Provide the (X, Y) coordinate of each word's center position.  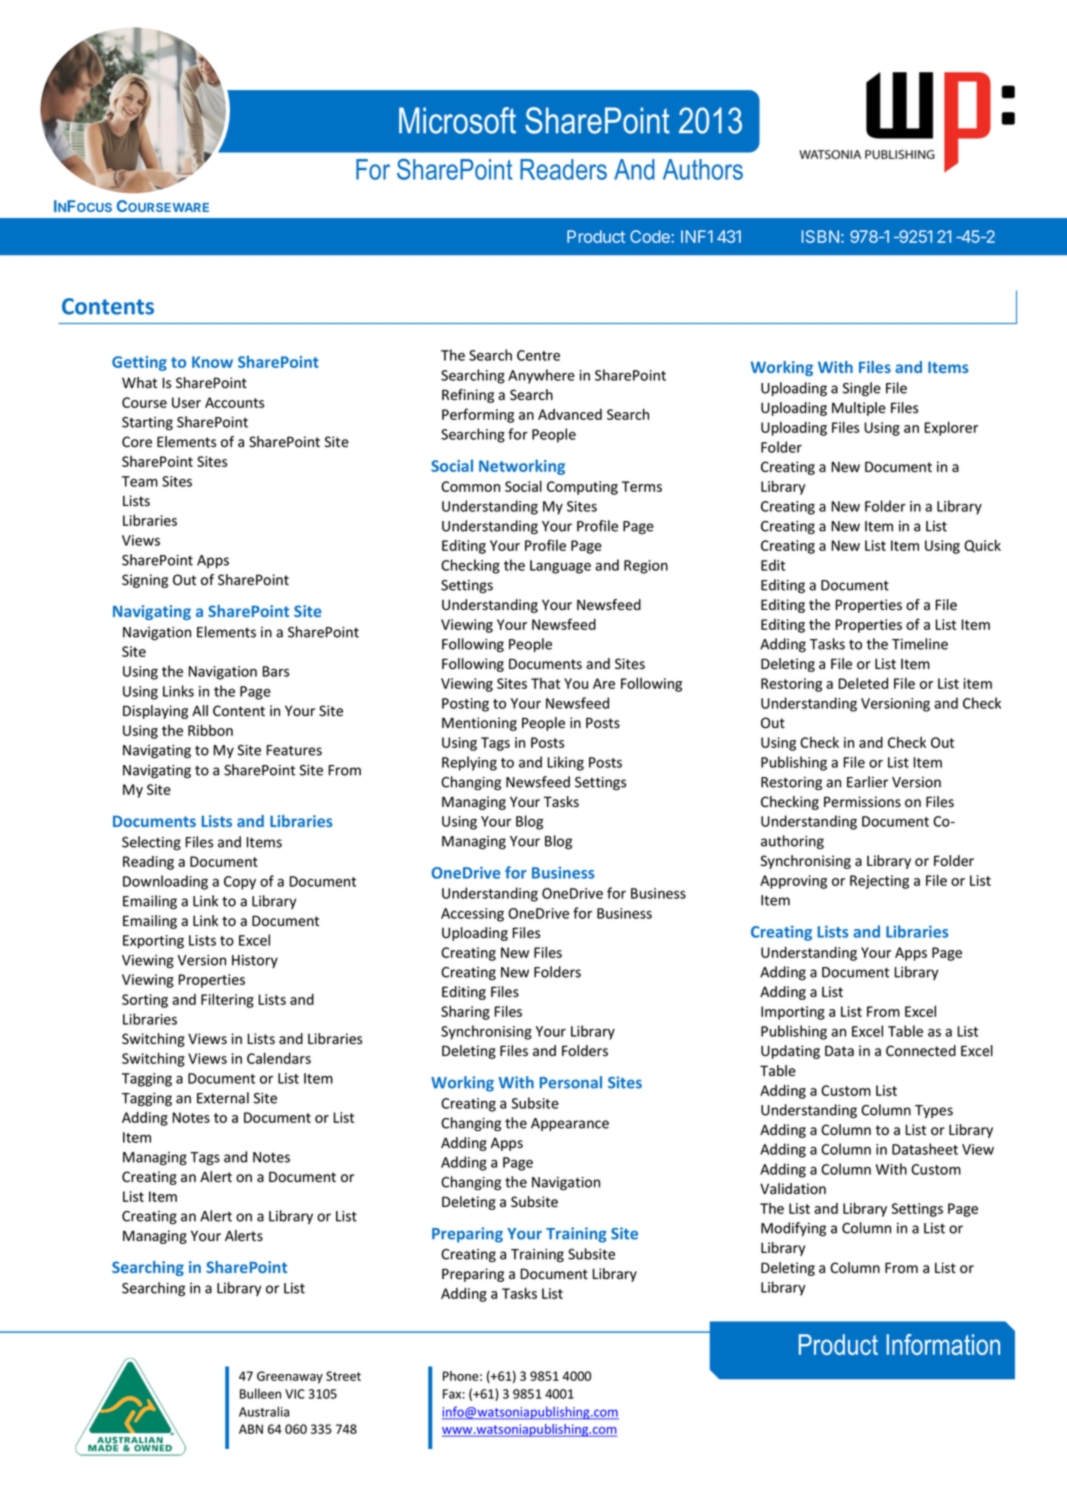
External (223, 1098)
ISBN (820, 236)
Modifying (793, 1229)
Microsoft (457, 120)
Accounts (234, 402)
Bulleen (260, 1393)
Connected (921, 1051)
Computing (582, 488)
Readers (563, 169)
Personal (571, 1082)
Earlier (867, 782)
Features (294, 750)
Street (343, 1376)
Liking (566, 763)
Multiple (859, 409)
